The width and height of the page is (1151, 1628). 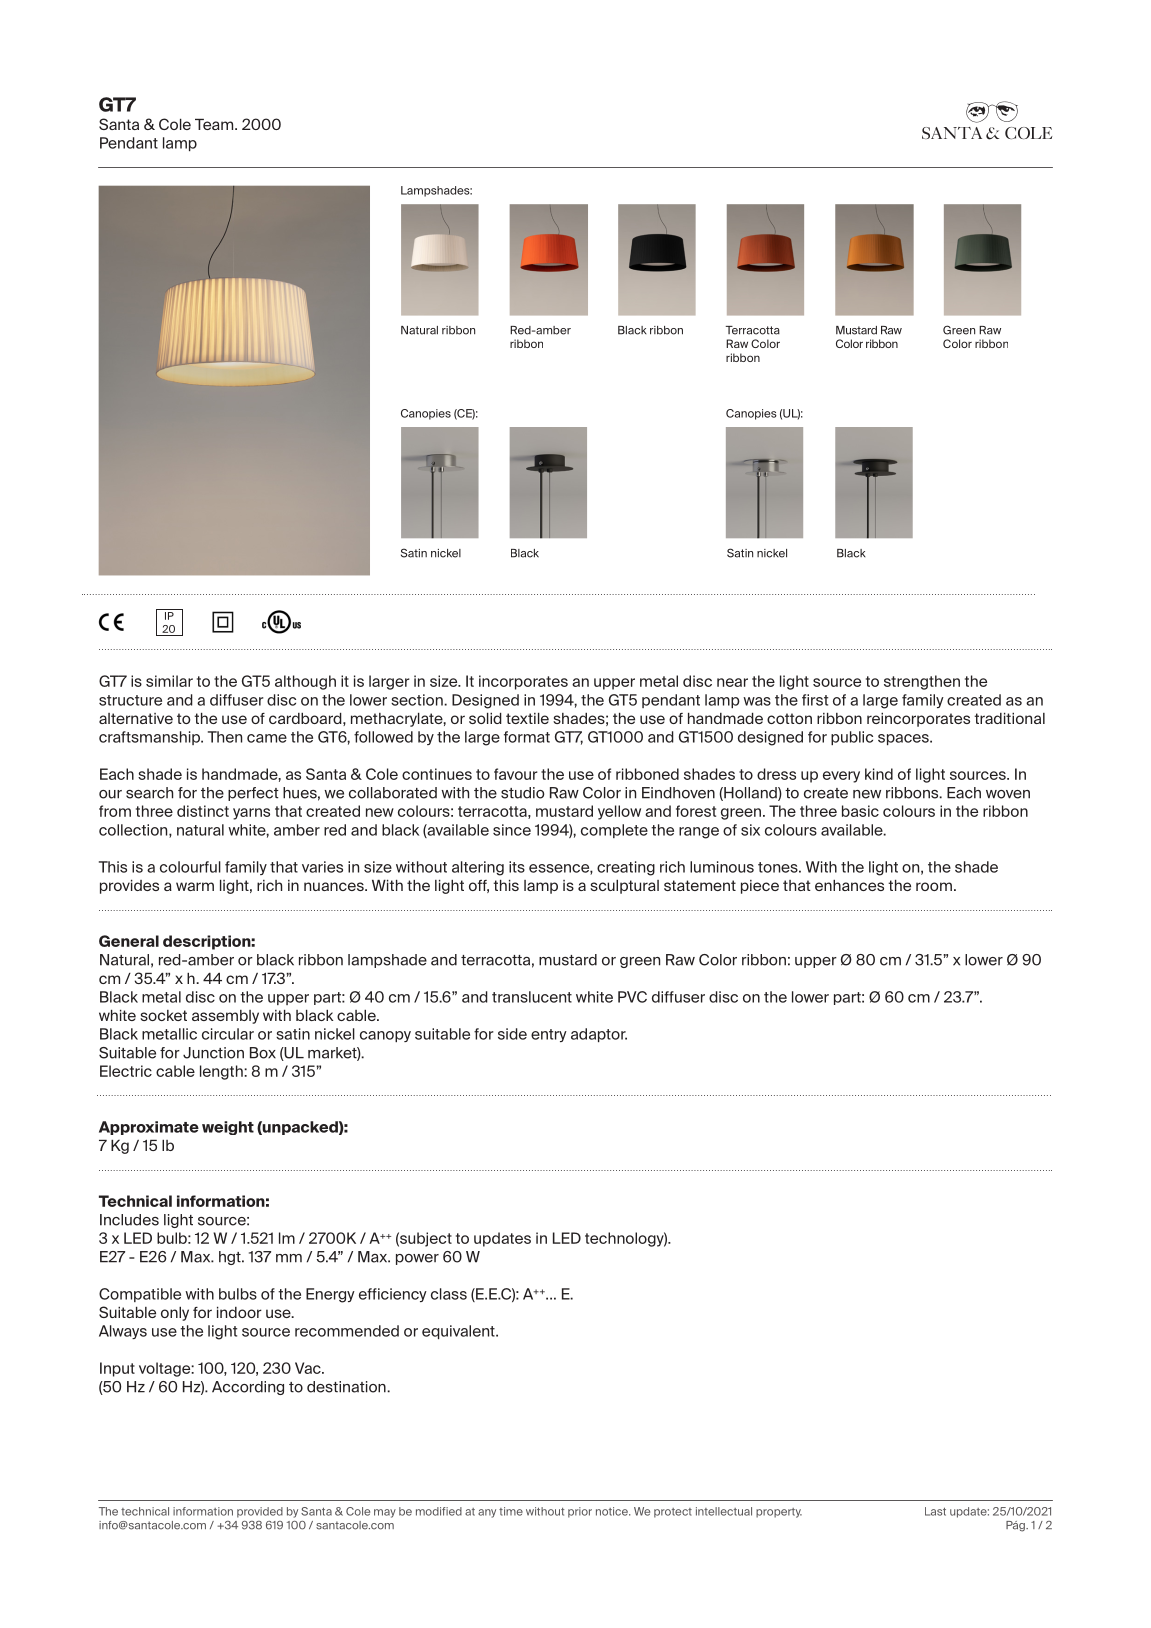 What do you see at coordinates (260, 1512) in the page?
I see `provided` at bounding box center [260, 1512].
